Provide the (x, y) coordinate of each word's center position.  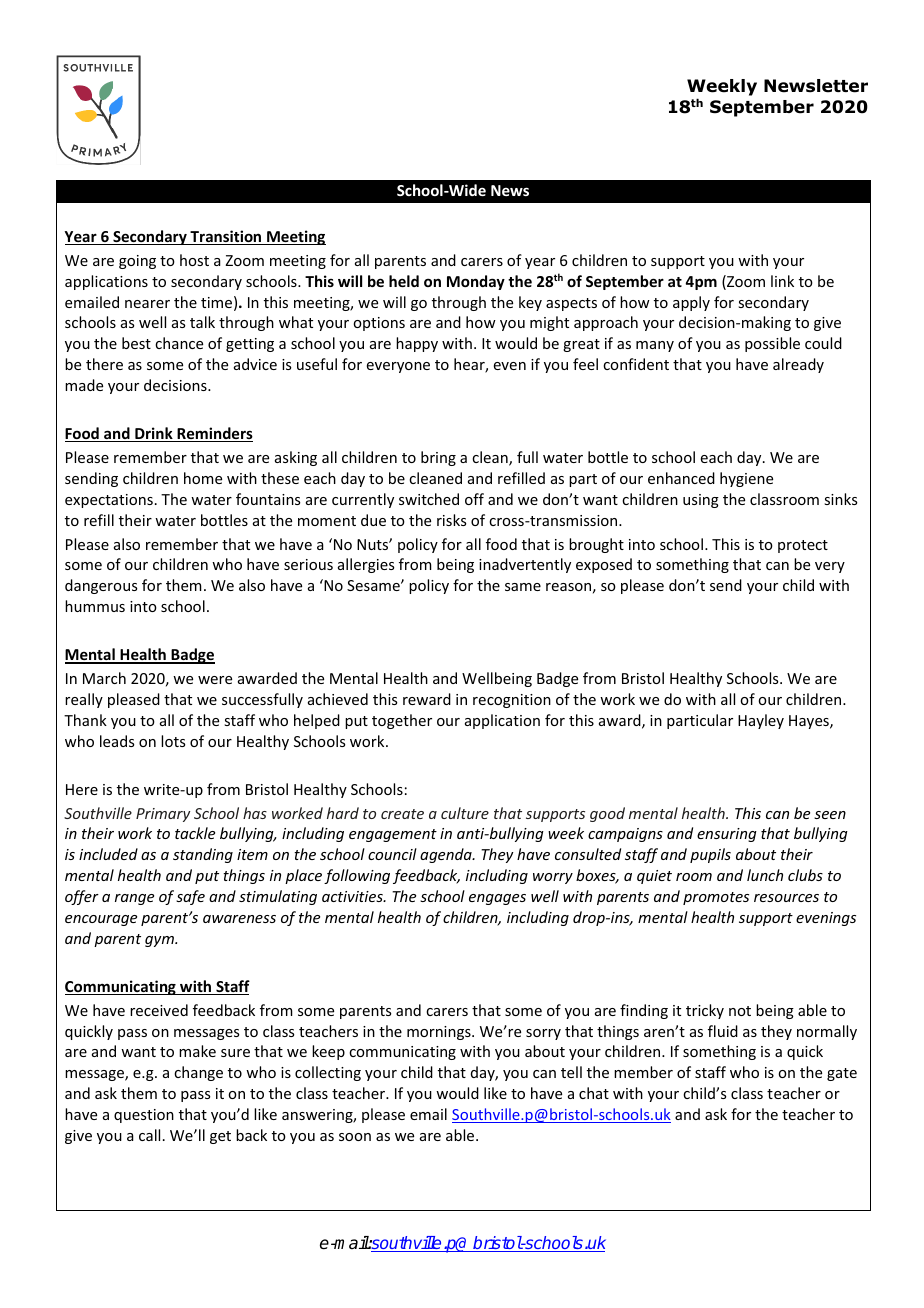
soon (355, 1137)
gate (842, 1074)
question (144, 1116)
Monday (476, 282)
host (194, 260)
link (782, 281)
